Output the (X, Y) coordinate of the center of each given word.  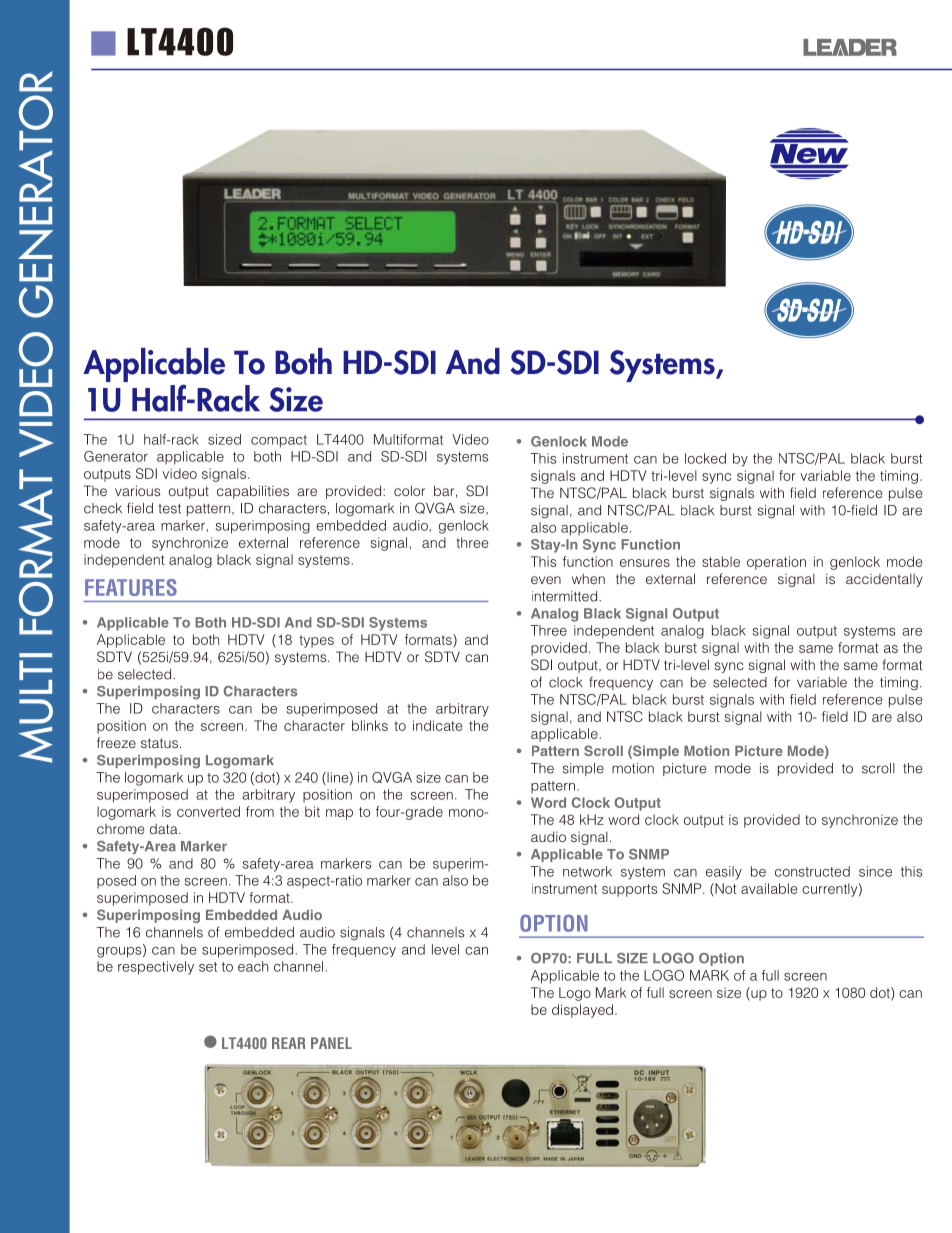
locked (705, 458)
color (409, 490)
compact (279, 441)
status (159, 743)
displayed (582, 1011)
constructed (812, 871)
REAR (289, 1043)
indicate (438, 725)
